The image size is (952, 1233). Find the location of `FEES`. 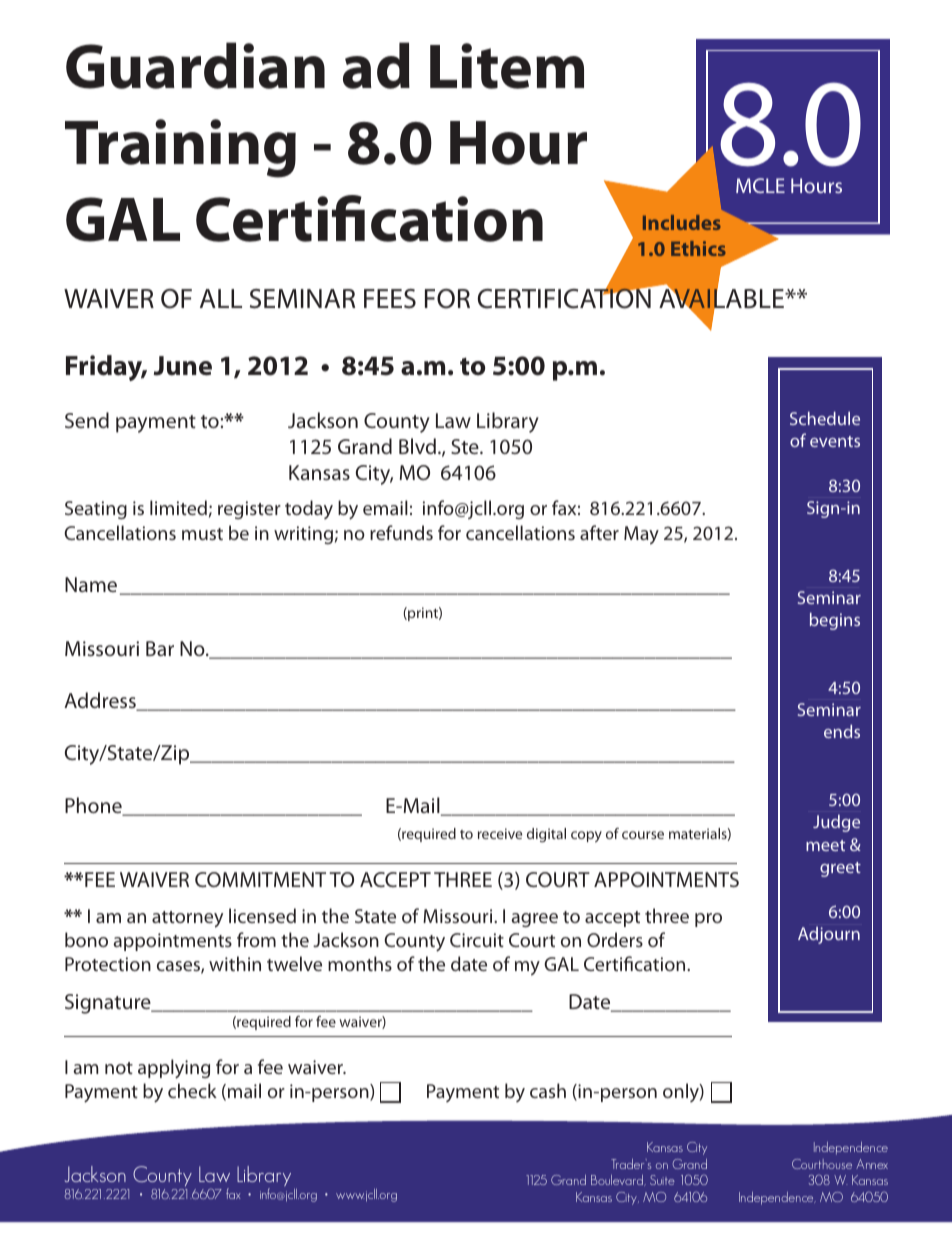

FEES is located at coordinates (390, 299).
